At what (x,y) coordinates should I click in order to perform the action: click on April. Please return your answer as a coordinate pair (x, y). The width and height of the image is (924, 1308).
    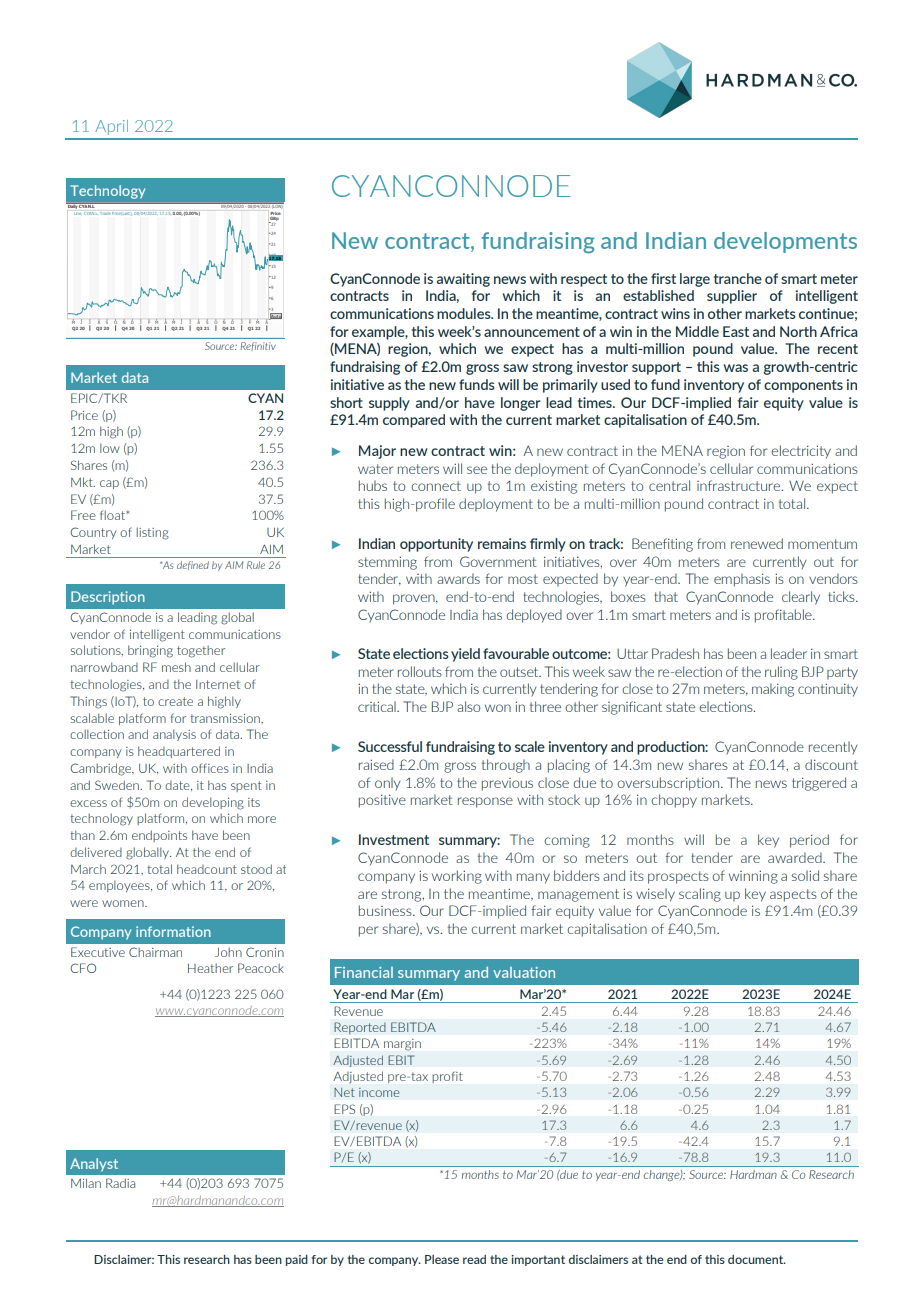
    Looking at the image, I should click on (111, 127).
